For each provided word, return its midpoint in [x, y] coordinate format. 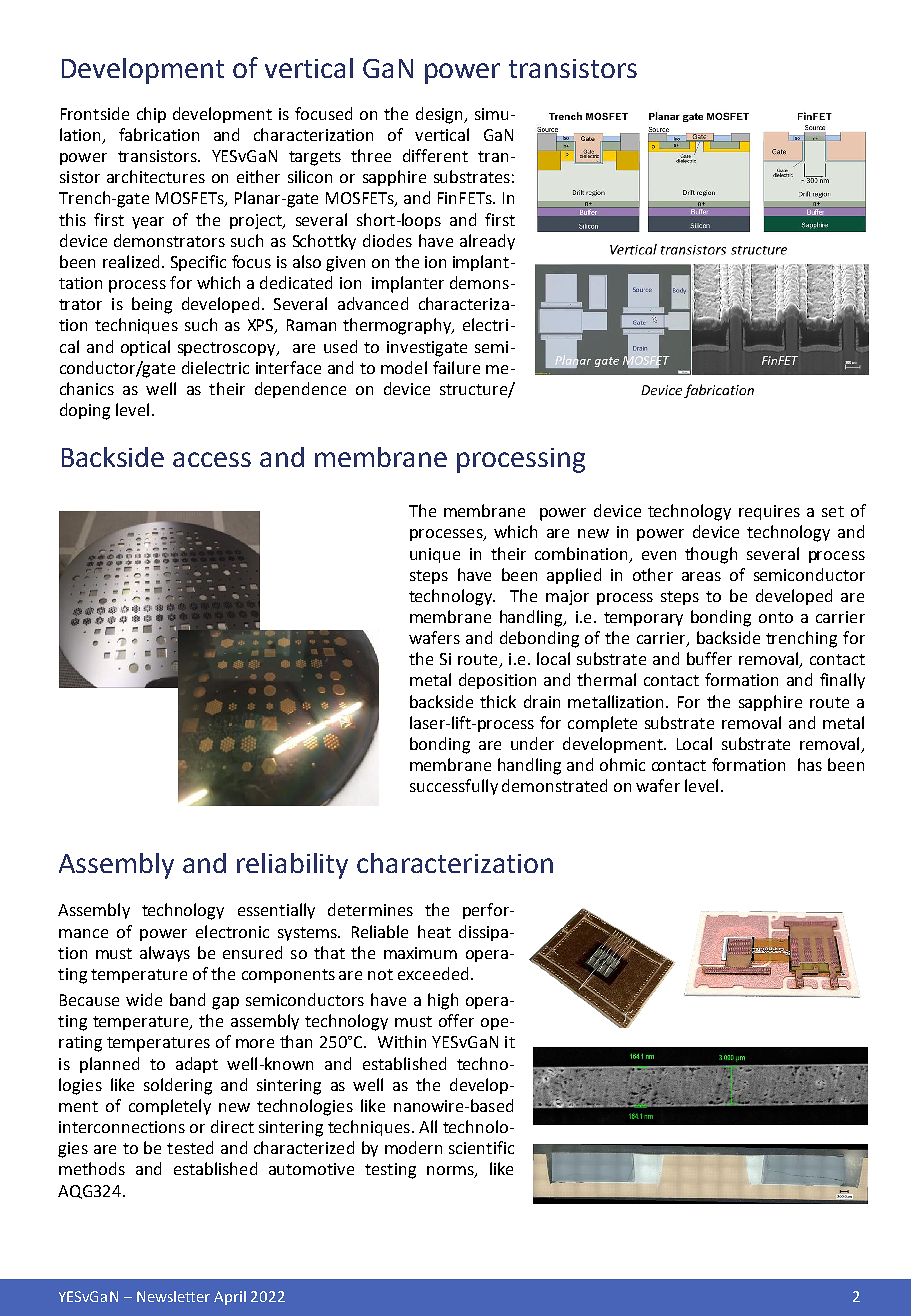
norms [451, 1172]
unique [435, 555]
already [487, 242]
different [435, 155]
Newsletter [173, 1296]
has [810, 764]
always [165, 954]
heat [434, 931]
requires [769, 512]
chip [151, 115]
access [212, 459]
